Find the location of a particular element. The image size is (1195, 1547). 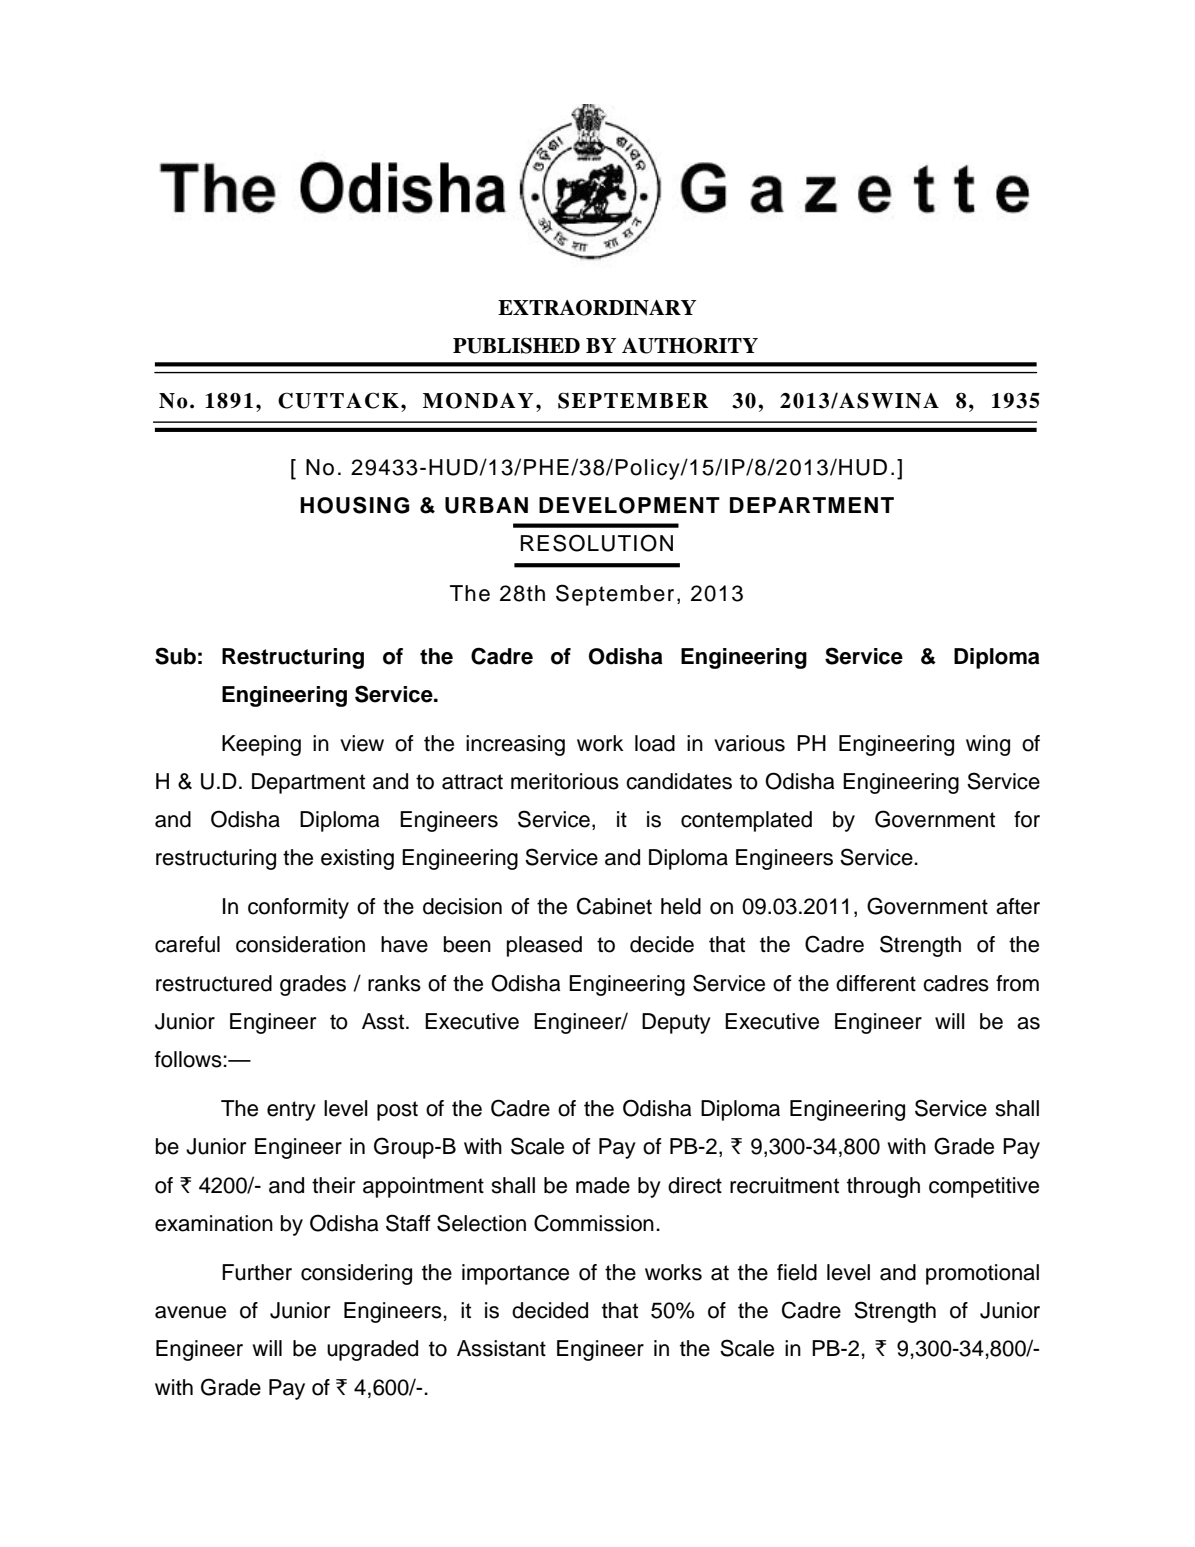

MONDAY is located at coordinates (478, 400).
